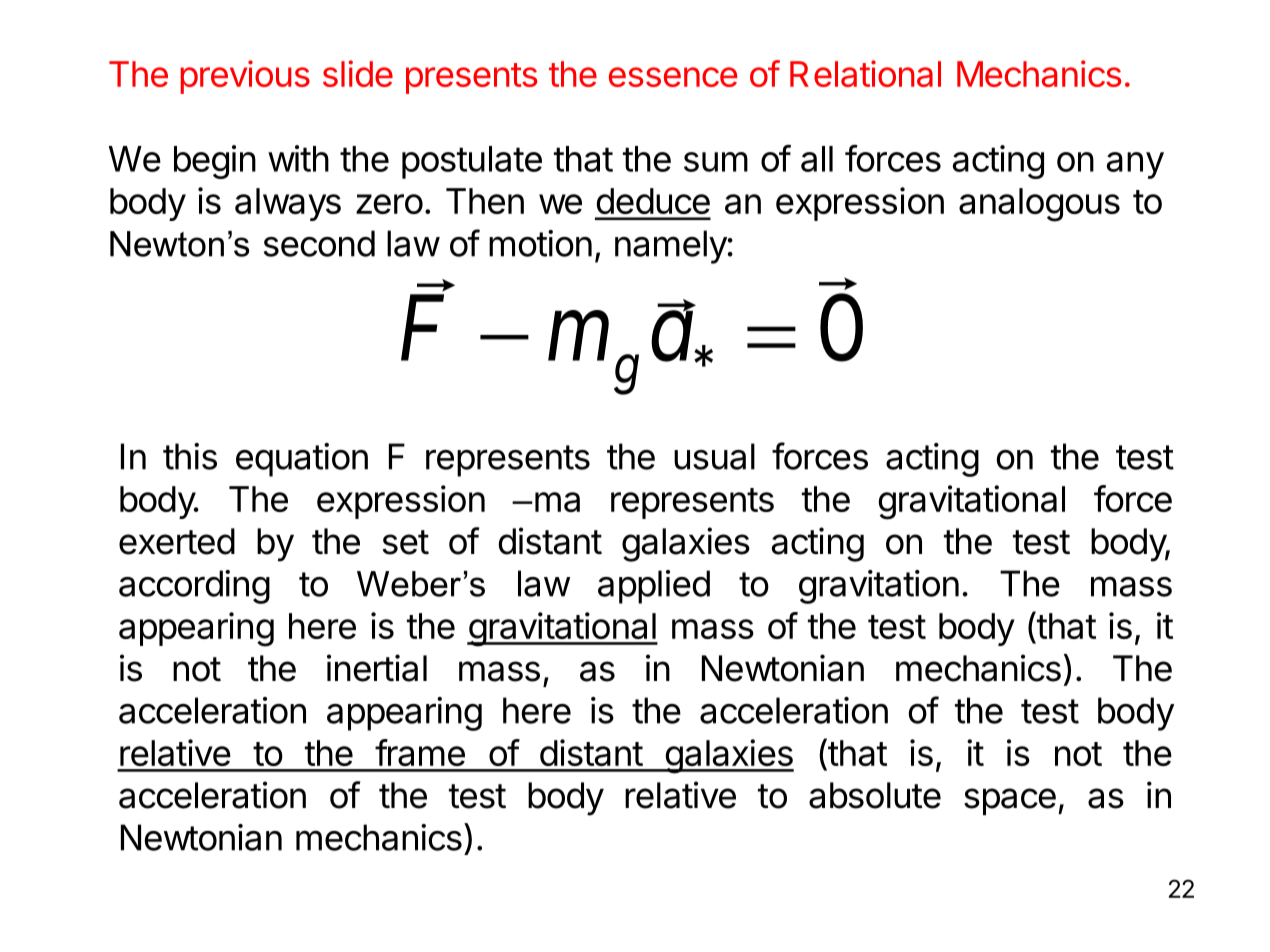 The width and height of the image is (1270, 952). Describe the element at coordinates (377, 668) in the image. I see `inertial` at that location.
